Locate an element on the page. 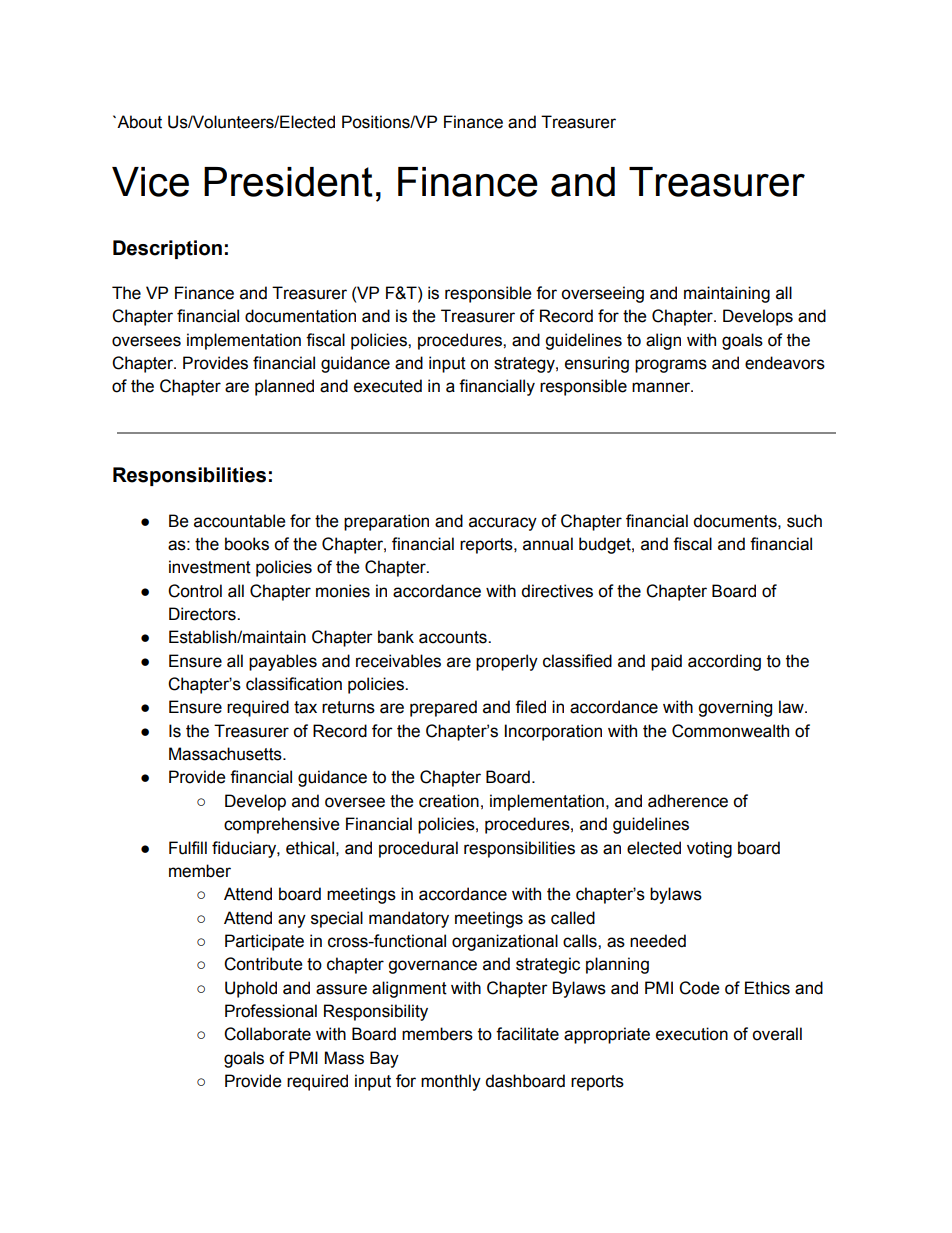  President is located at coordinates (288, 182).
